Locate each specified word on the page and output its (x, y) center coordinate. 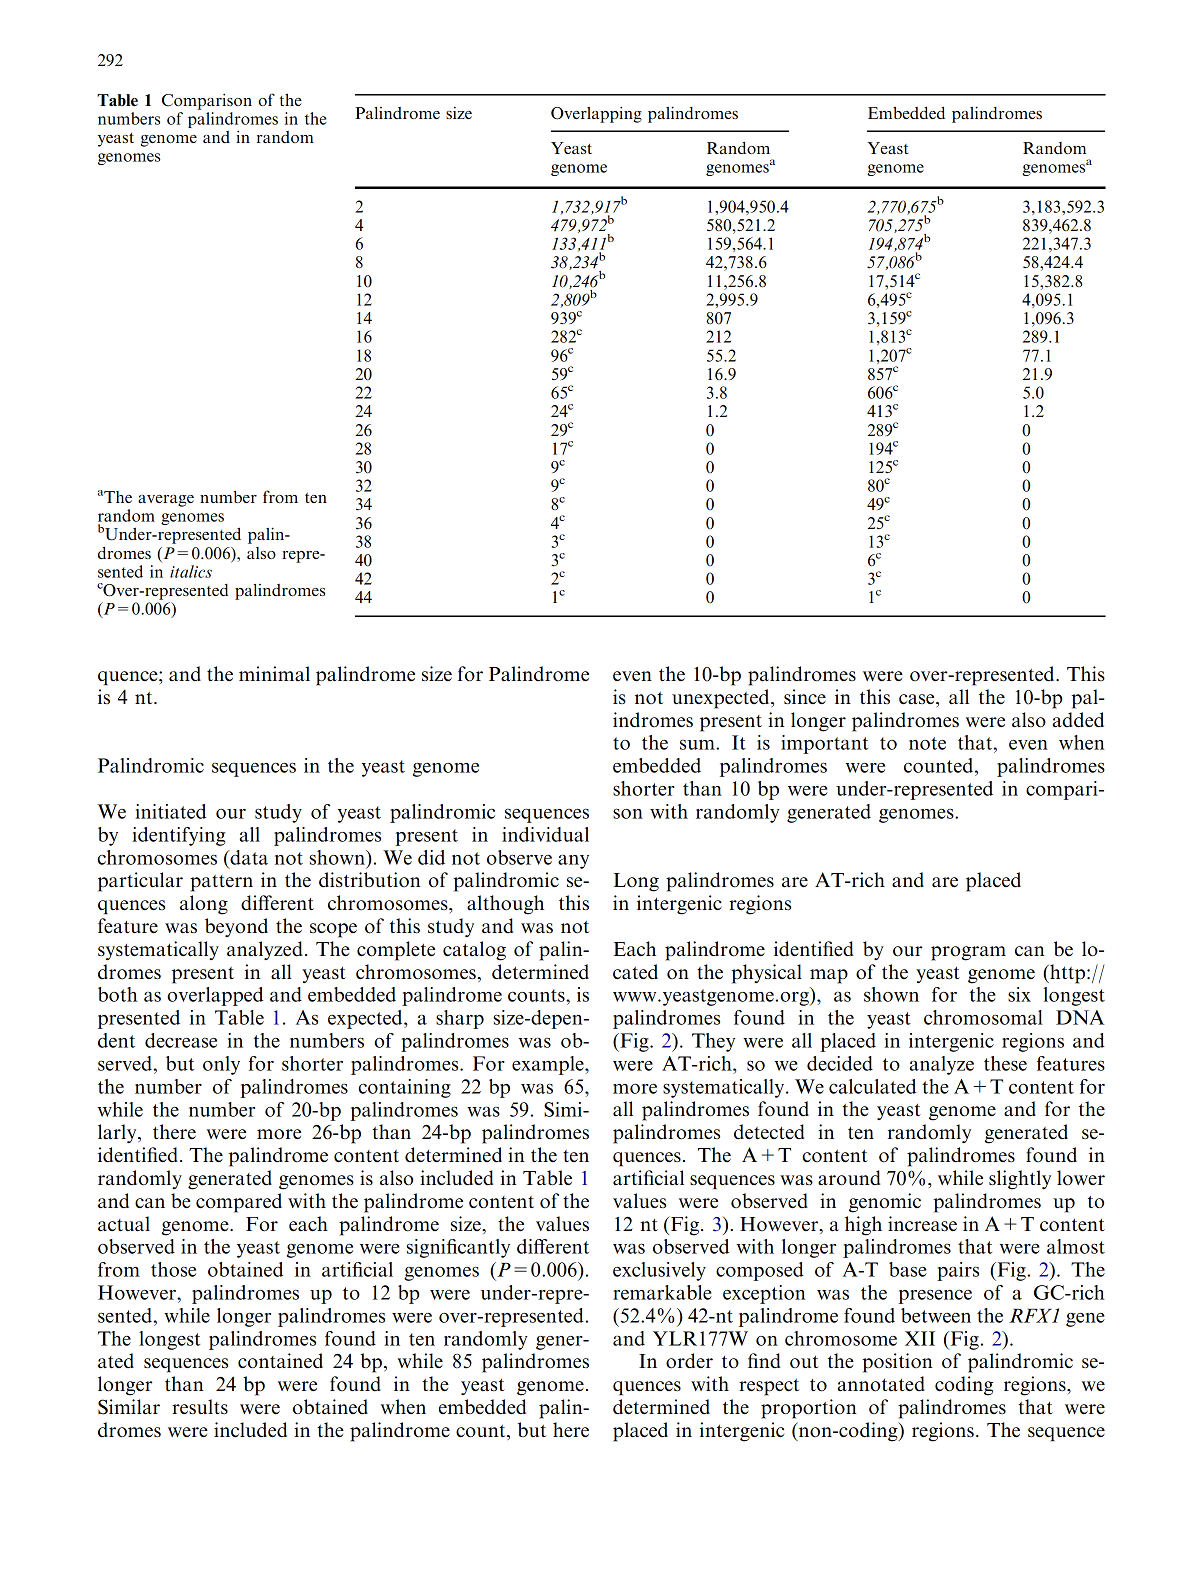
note (927, 743)
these (1005, 1063)
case (918, 699)
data (248, 857)
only (221, 1065)
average (166, 501)
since (805, 697)
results (200, 1407)
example (549, 1065)
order (689, 1361)
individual (545, 834)
